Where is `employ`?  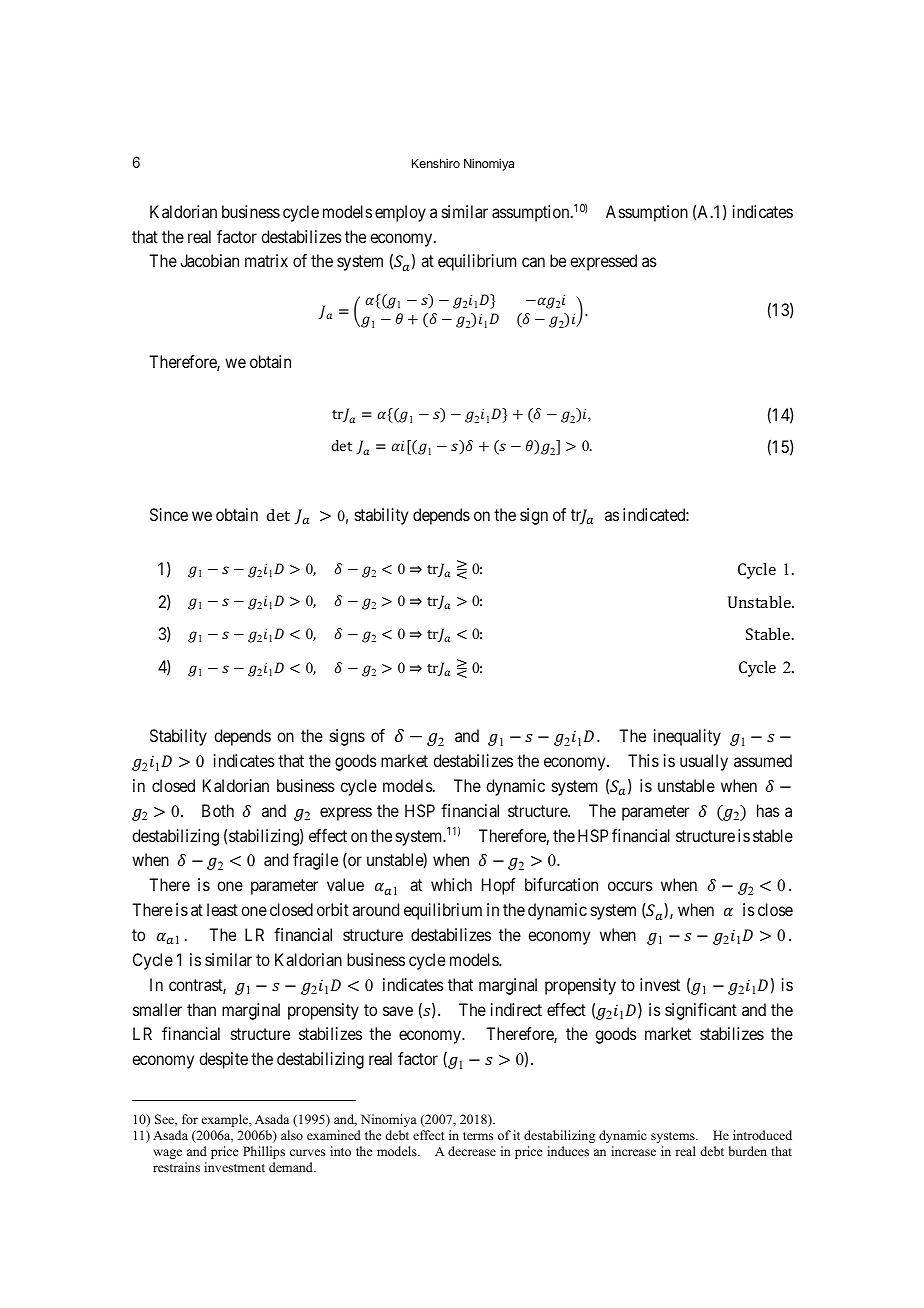 employ is located at coordinates (400, 213).
